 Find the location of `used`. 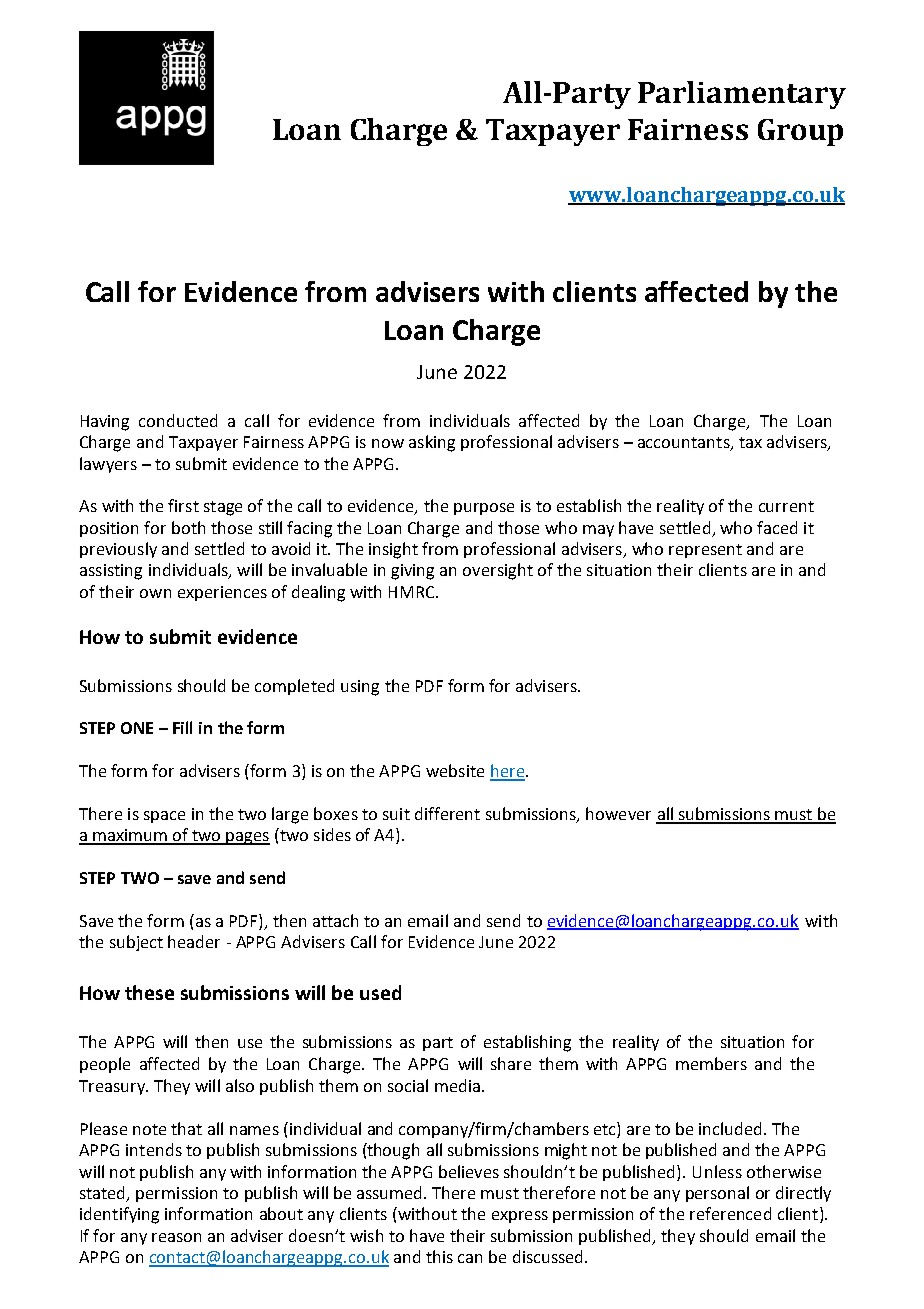

used is located at coordinates (380, 992).
